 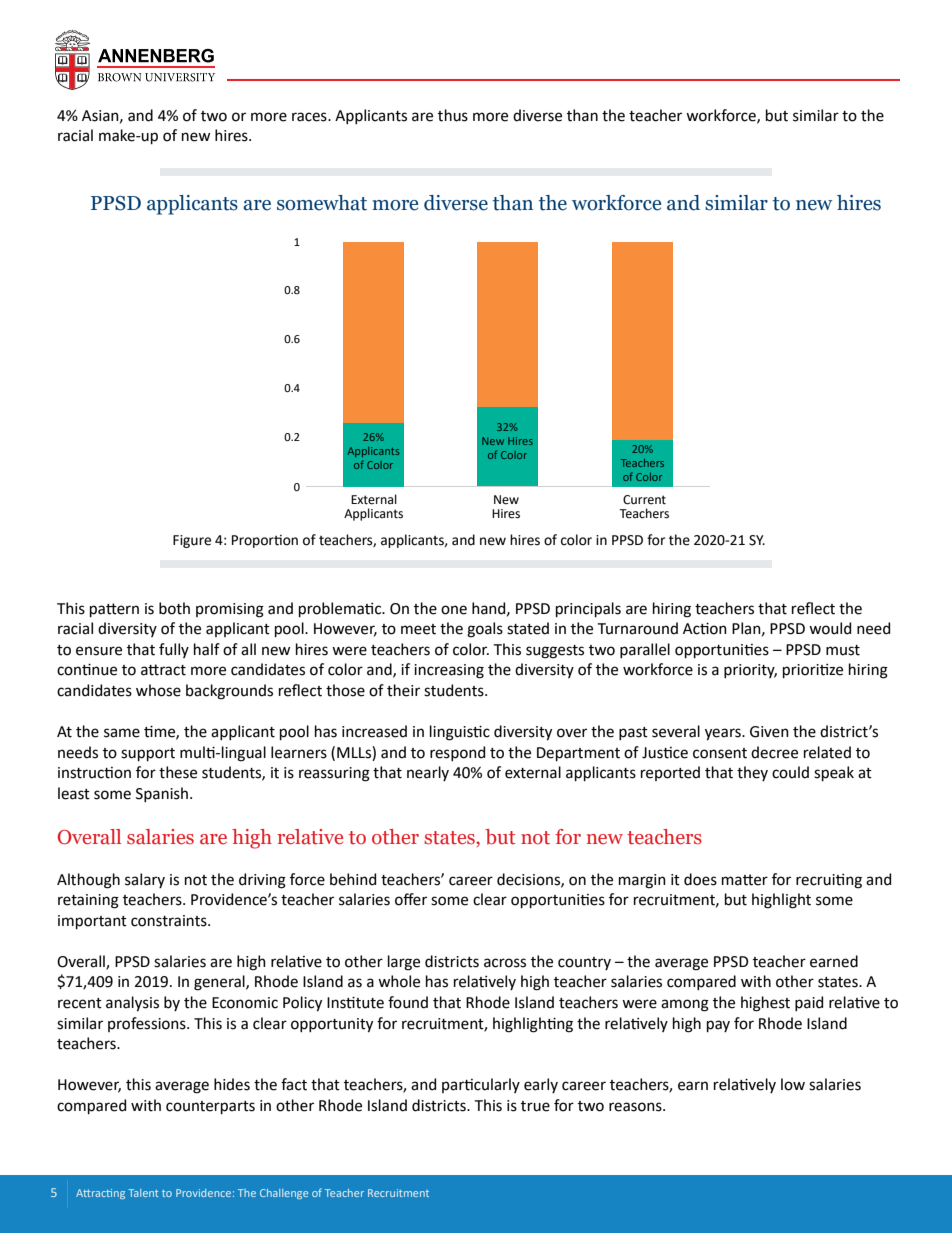 I want to click on they, so click(x=752, y=773).
